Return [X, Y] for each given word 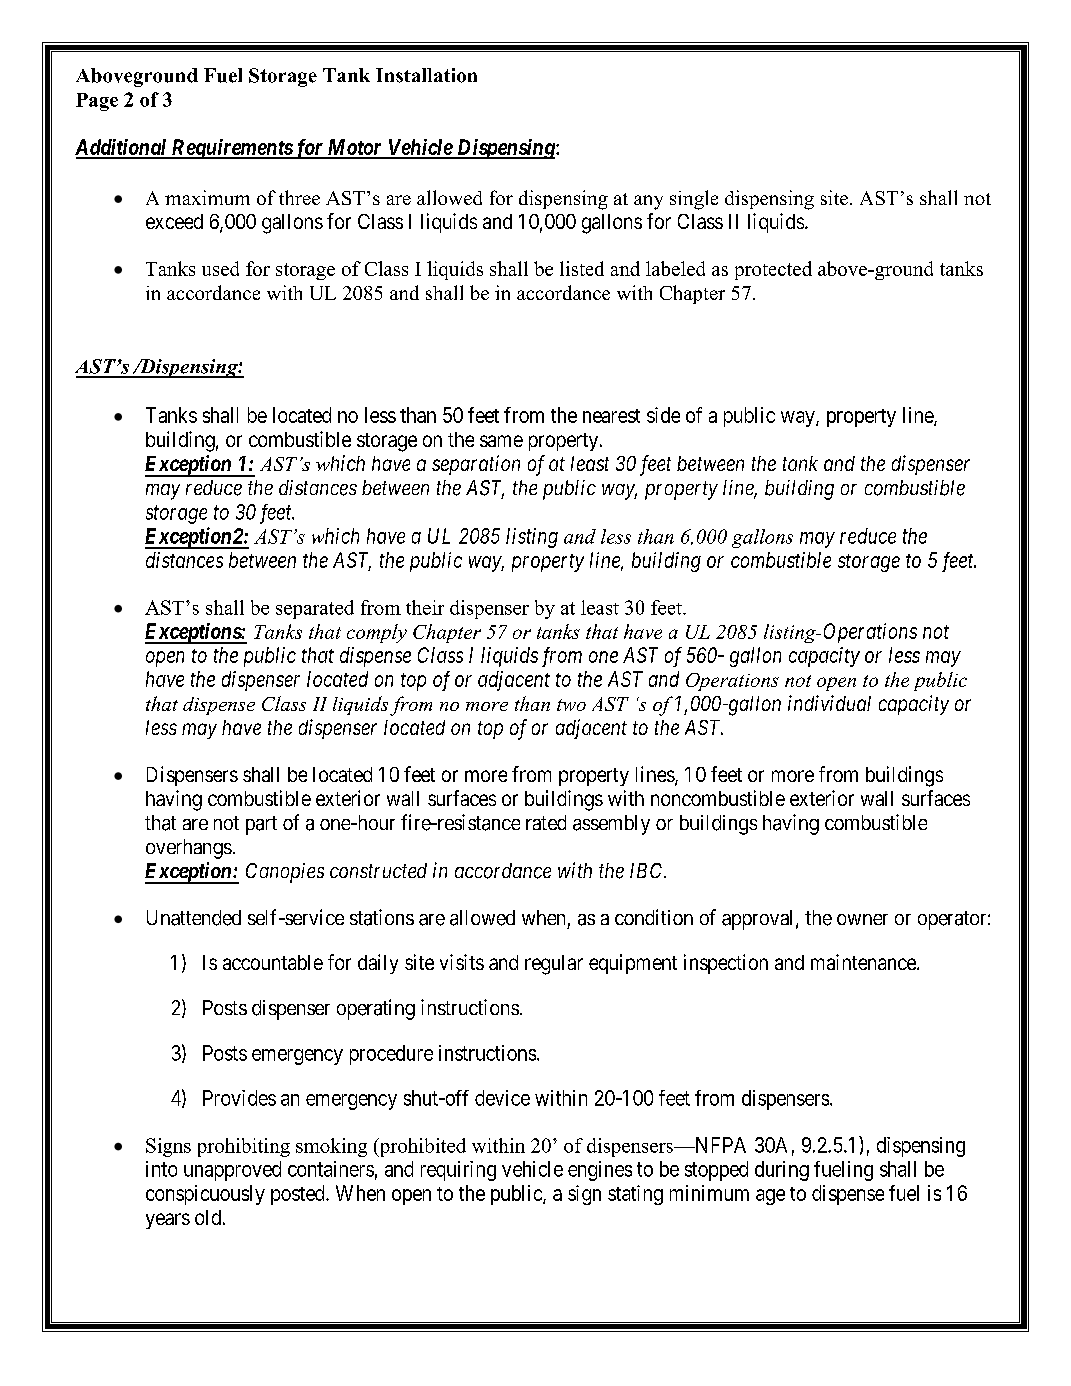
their [425, 607]
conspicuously [205, 1195]
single [694, 200]
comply [377, 633]
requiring [458, 1171]
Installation [426, 75]
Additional [122, 148]
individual [829, 703]
